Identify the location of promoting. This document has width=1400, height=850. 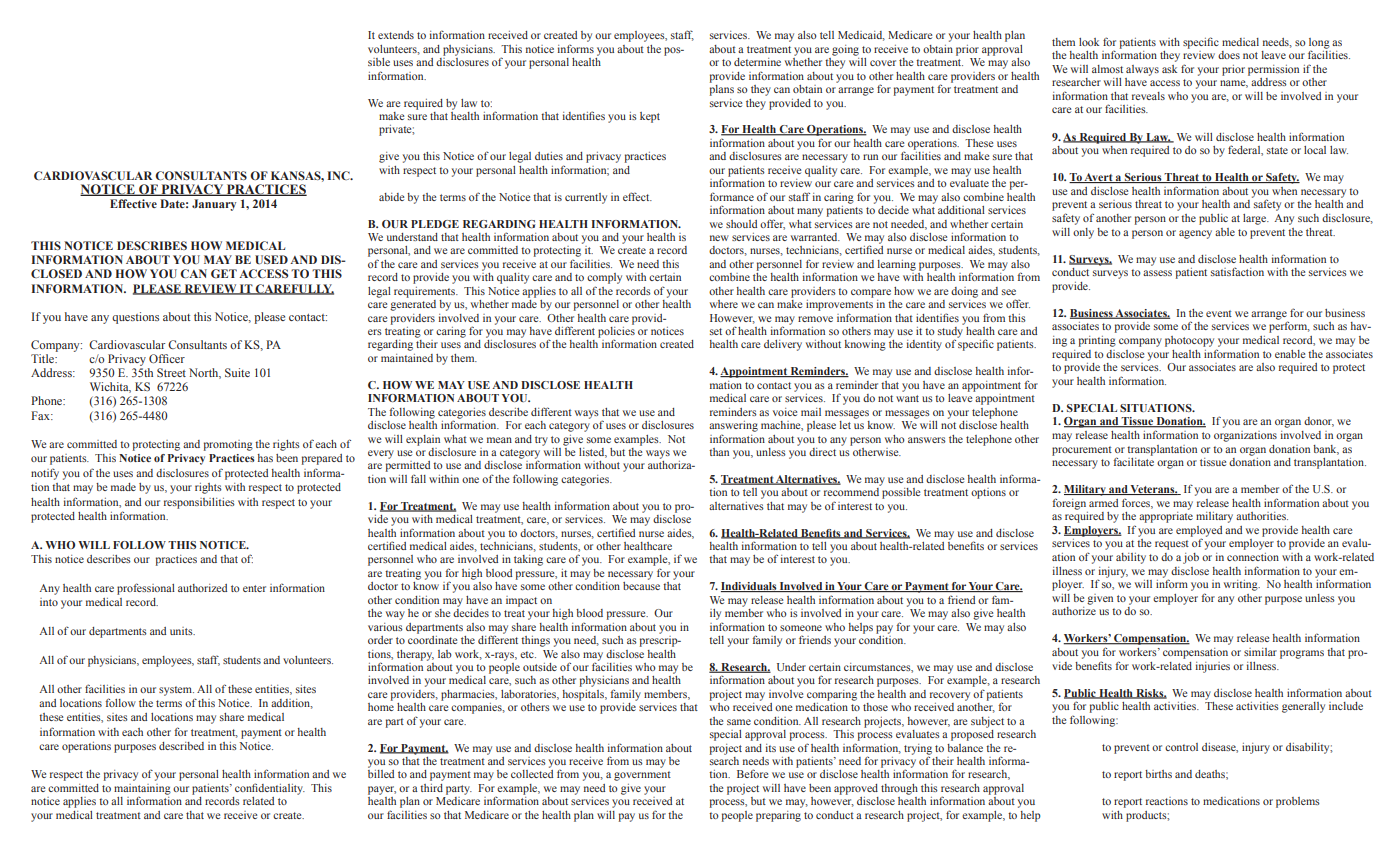
(228, 445).
